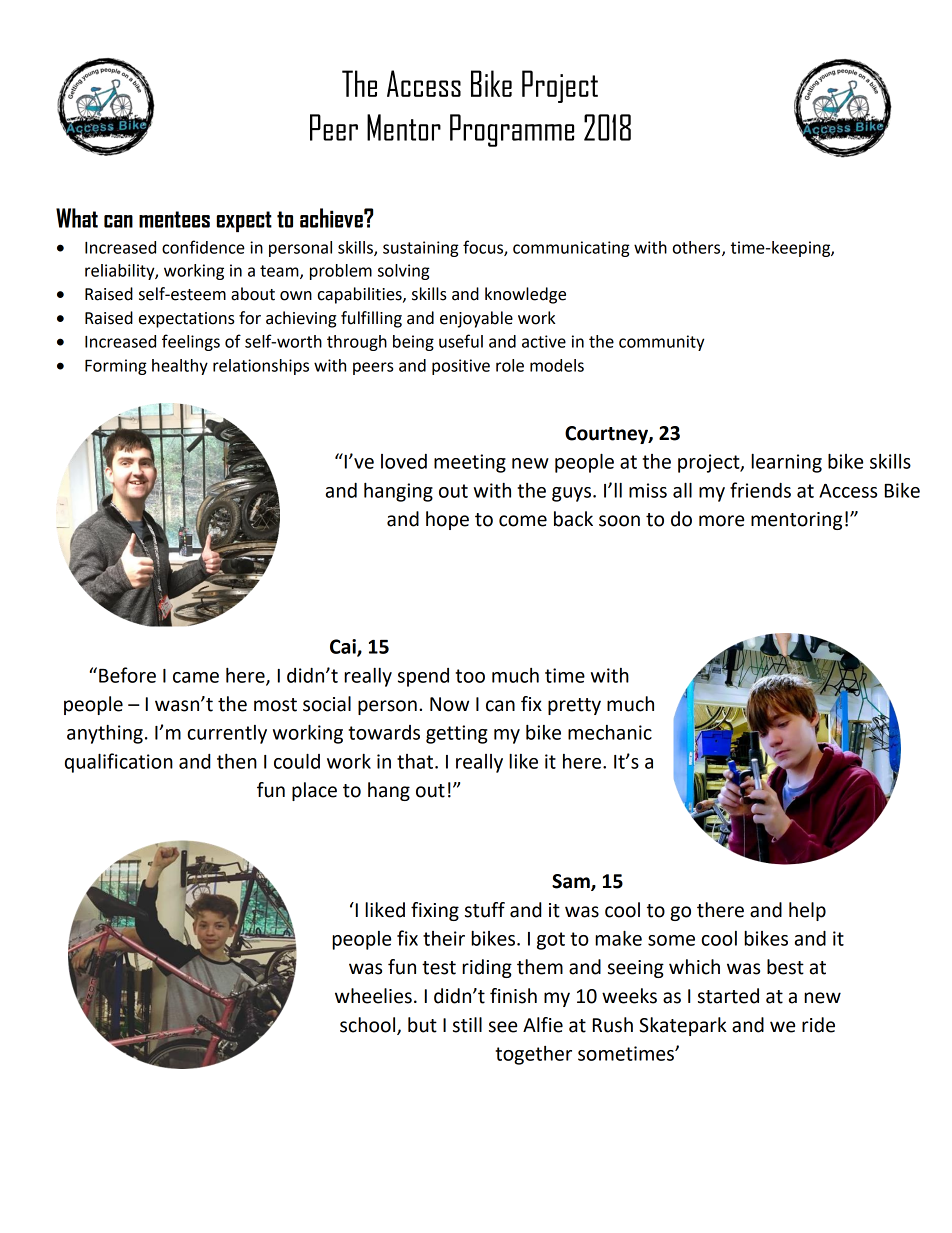  I want to click on Programme, so click(512, 130).
